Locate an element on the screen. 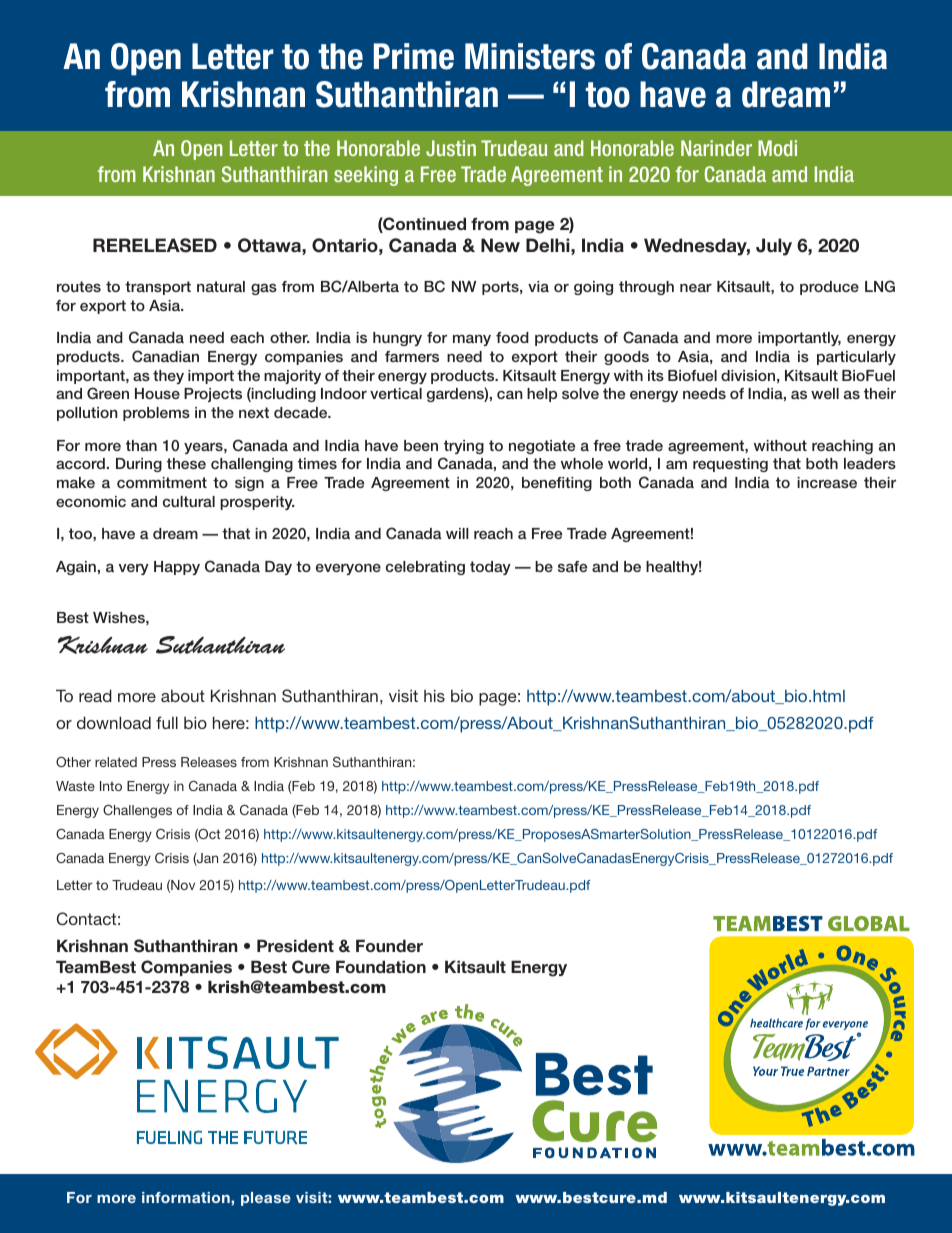 This screenshot has height=1233, width=952. Challenges is located at coordinates (137, 811).
